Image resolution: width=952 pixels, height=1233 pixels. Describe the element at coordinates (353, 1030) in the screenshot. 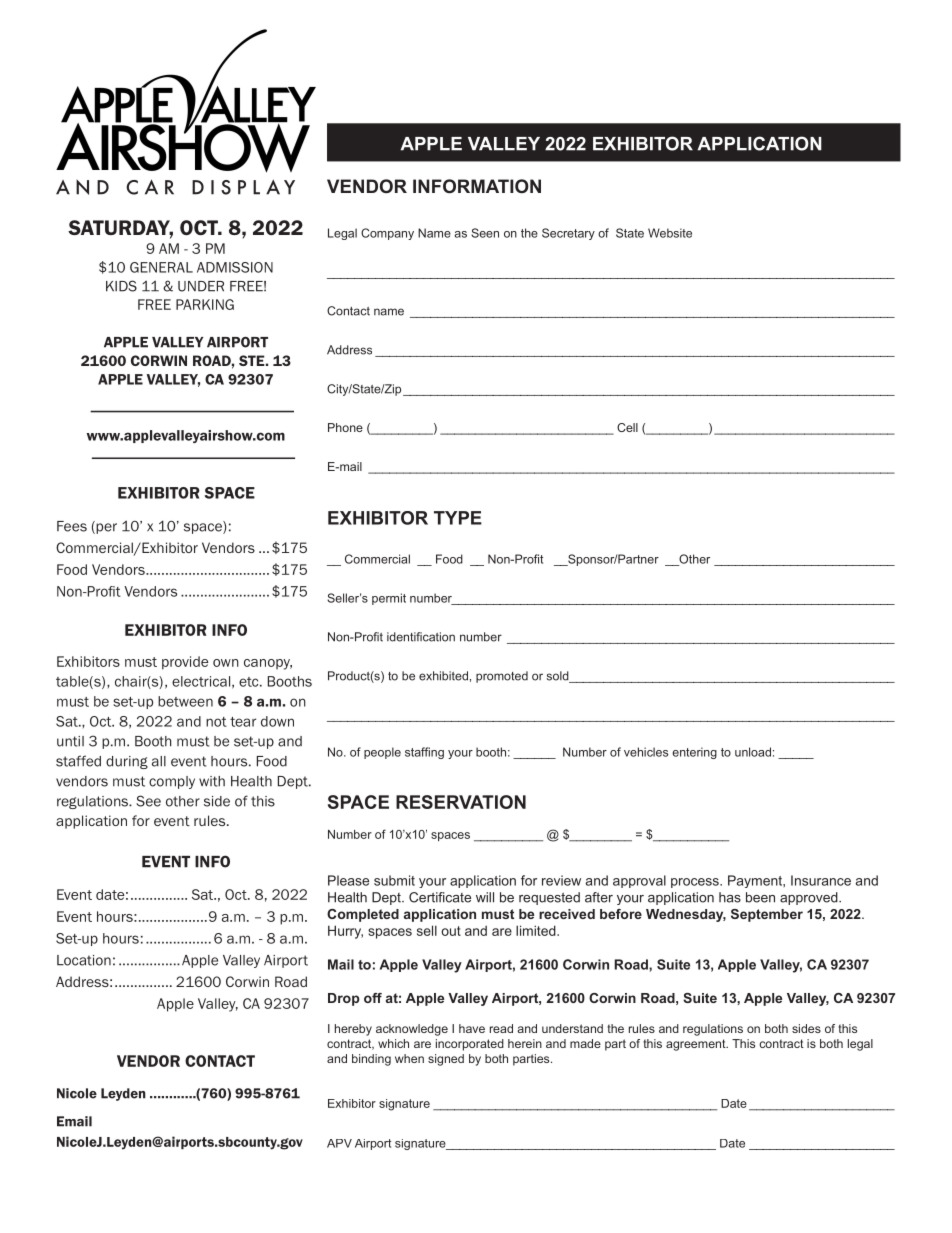

I see `hereby` at that location.
